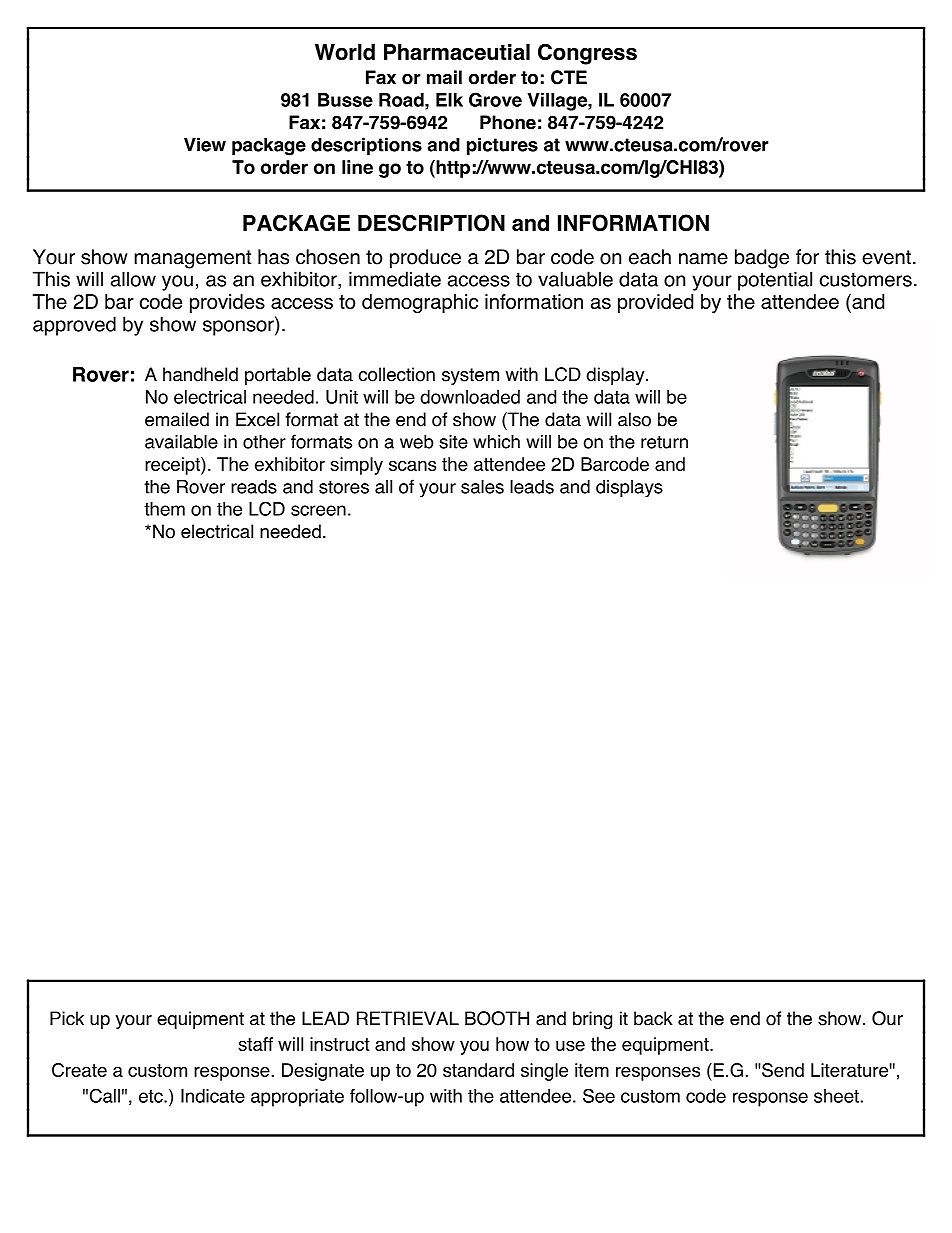  Describe the element at coordinates (495, 99) in the document. I see `Grove` at that location.
